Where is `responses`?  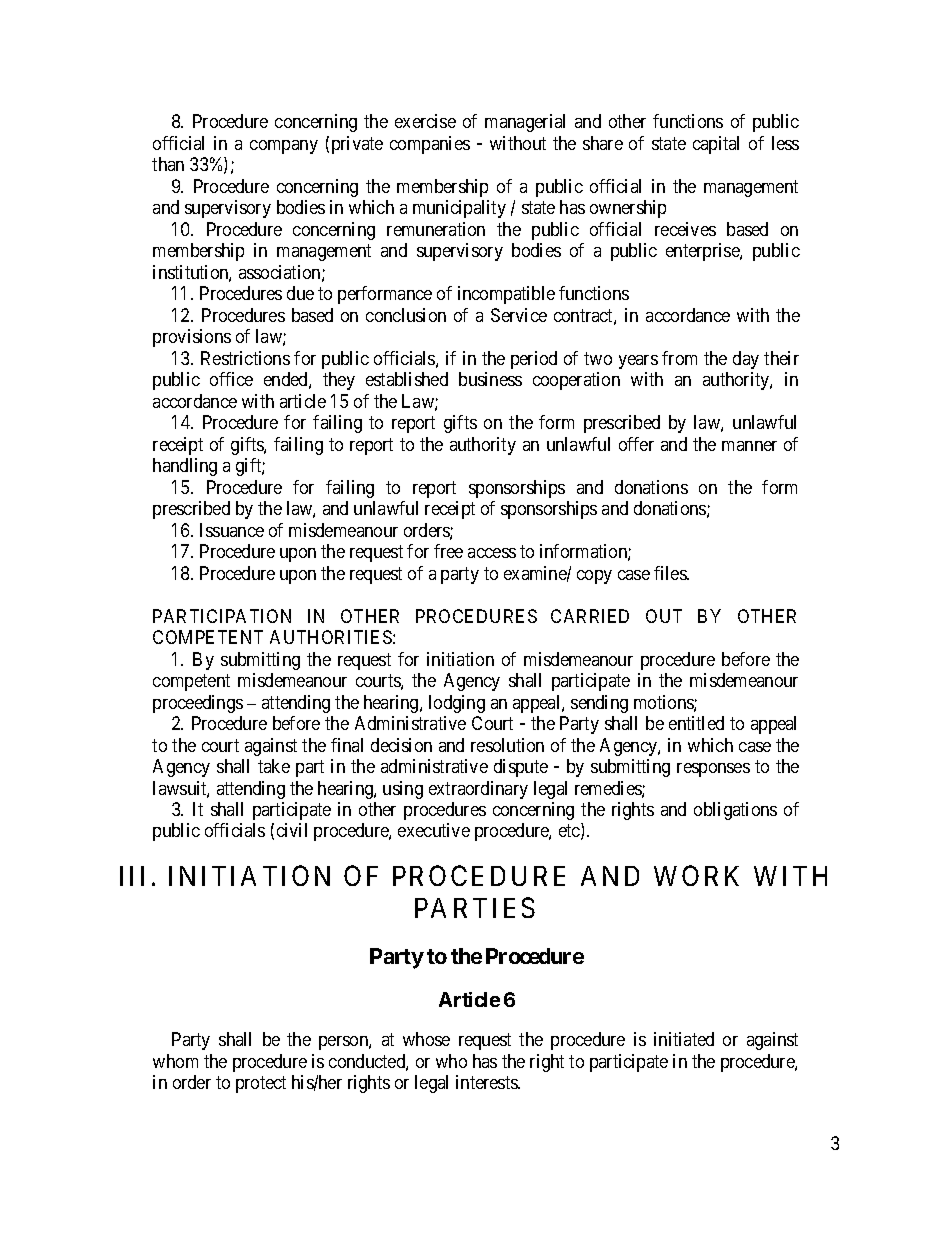 responses is located at coordinates (713, 770).
